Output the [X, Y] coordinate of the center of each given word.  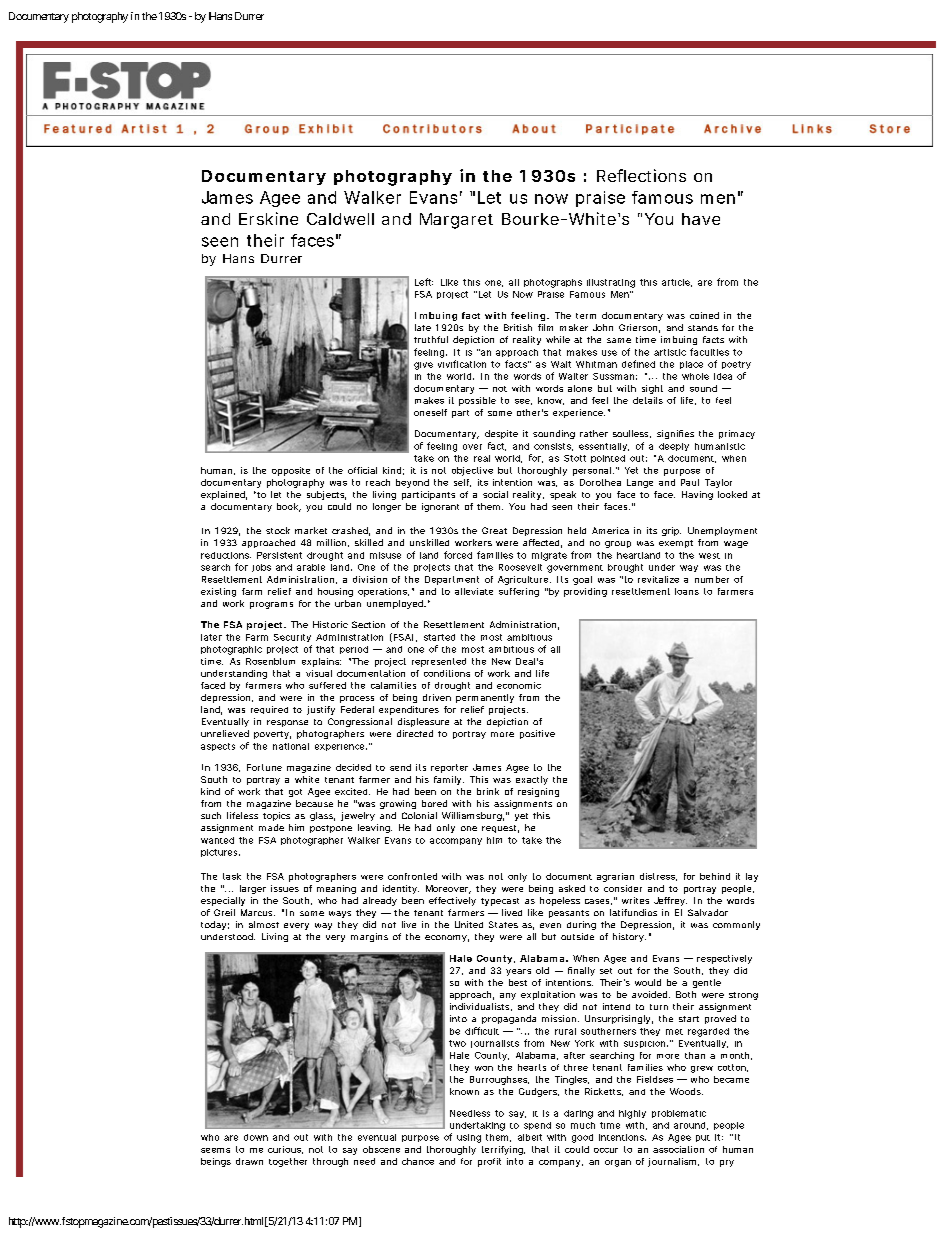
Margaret [456, 221]
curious [285, 1150]
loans [687, 591]
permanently [485, 698]
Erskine [268, 218]
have [701, 219]
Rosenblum [270, 661]
